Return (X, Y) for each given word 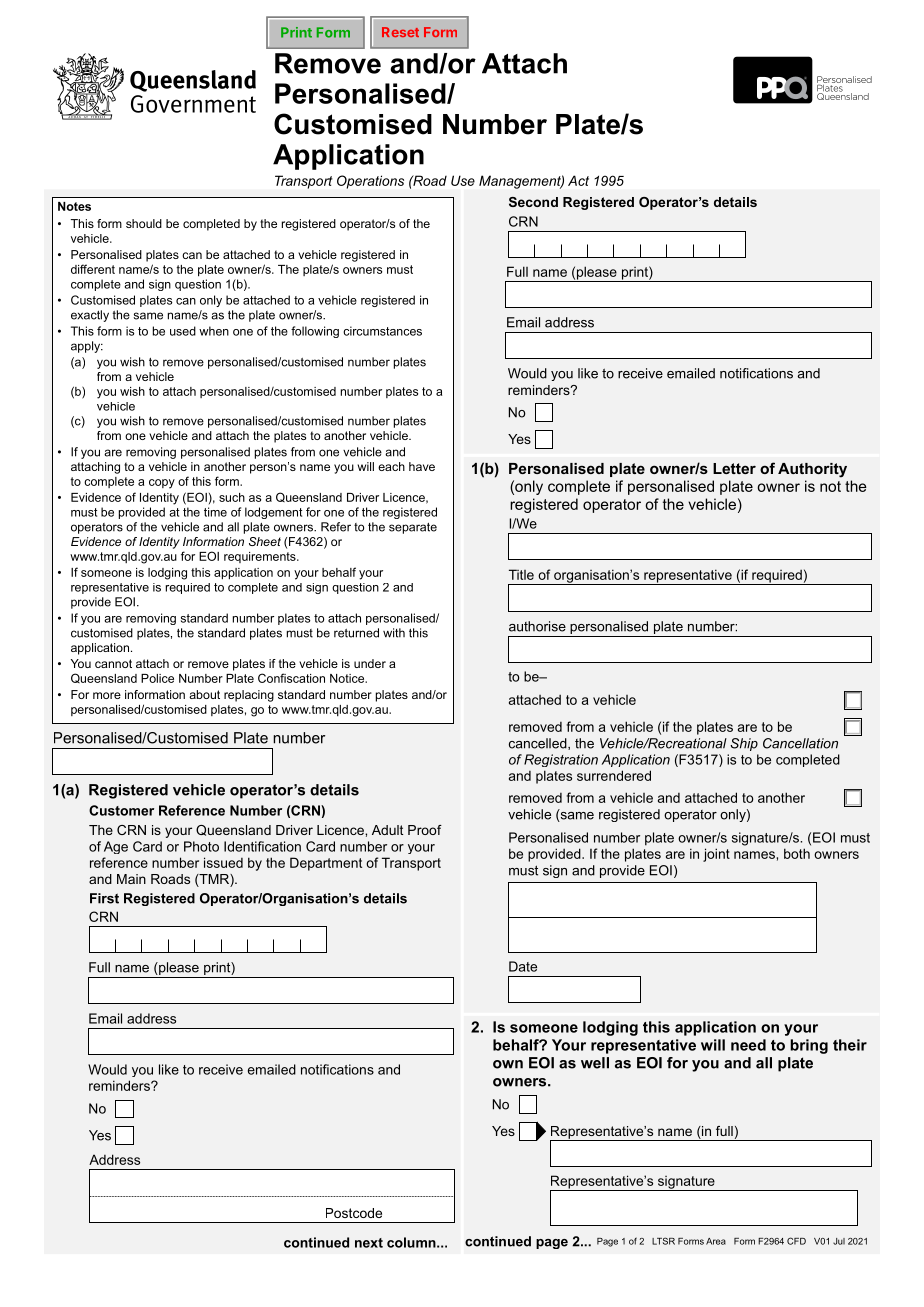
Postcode (354, 1213)
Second (533, 202)
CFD (796, 1241)
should (144, 223)
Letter (734, 468)
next (369, 1243)
